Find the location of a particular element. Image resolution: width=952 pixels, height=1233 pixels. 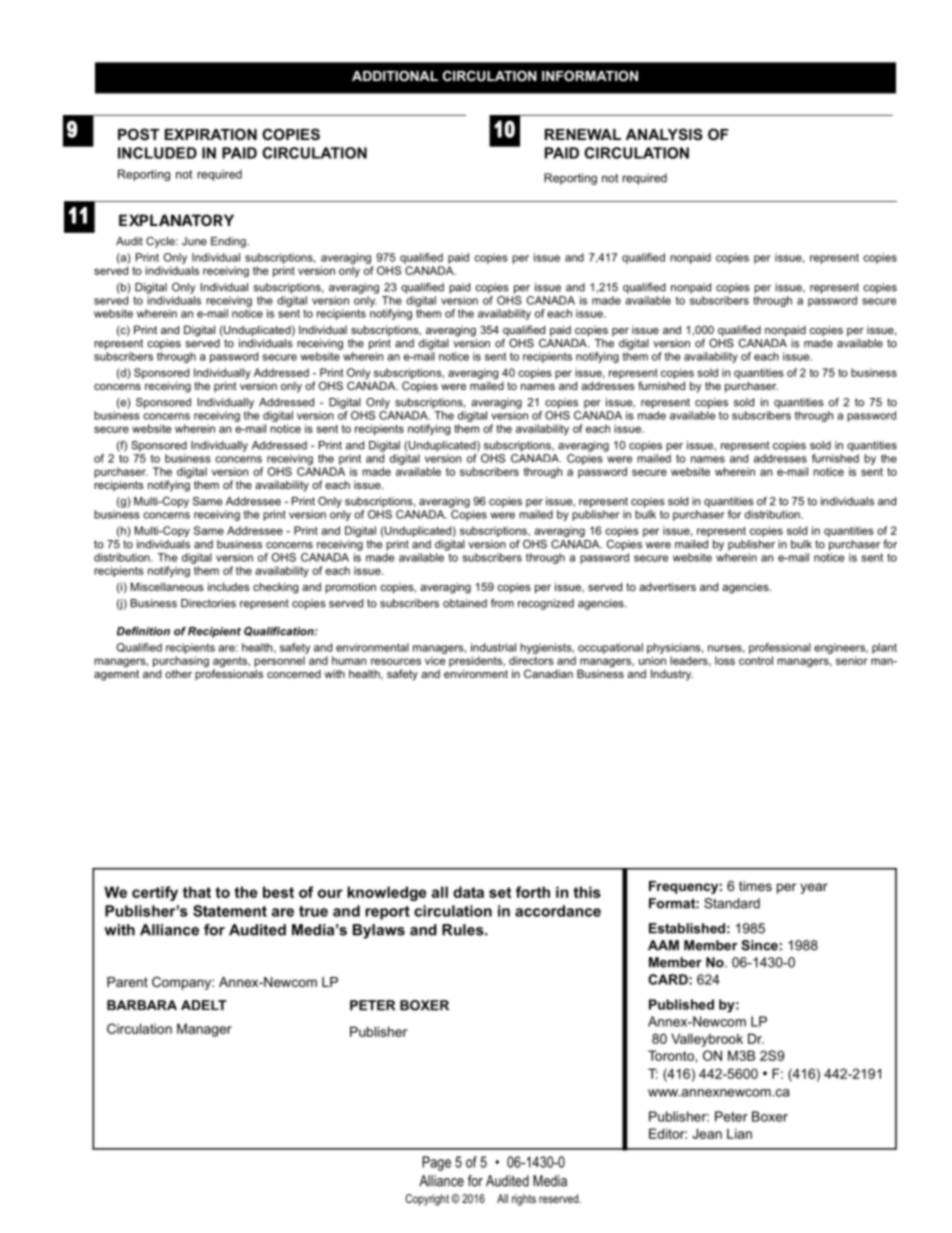

industrial is located at coordinates (493, 647).
